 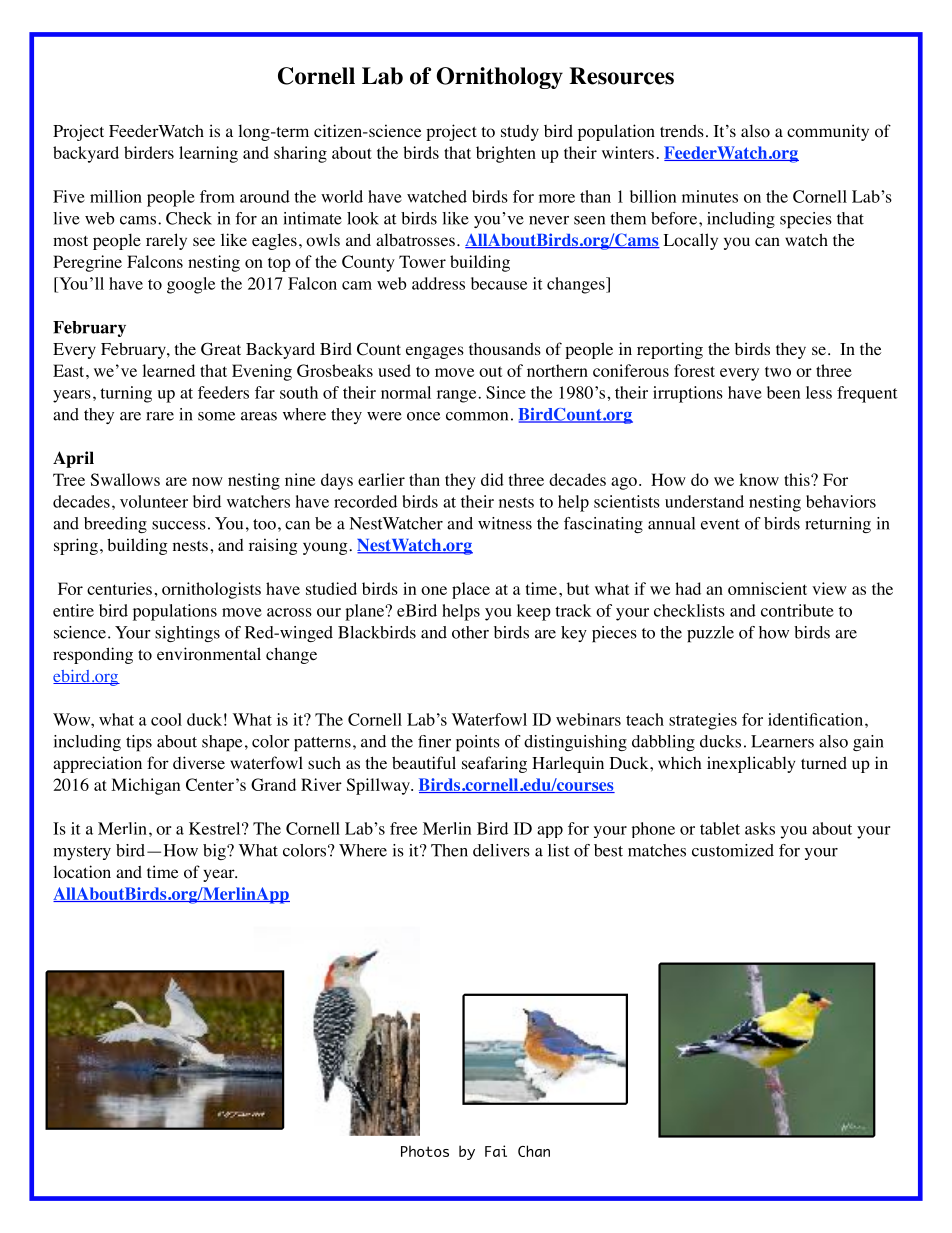 What do you see at coordinates (187, 634) in the screenshot?
I see `sightings` at bounding box center [187, 634].
